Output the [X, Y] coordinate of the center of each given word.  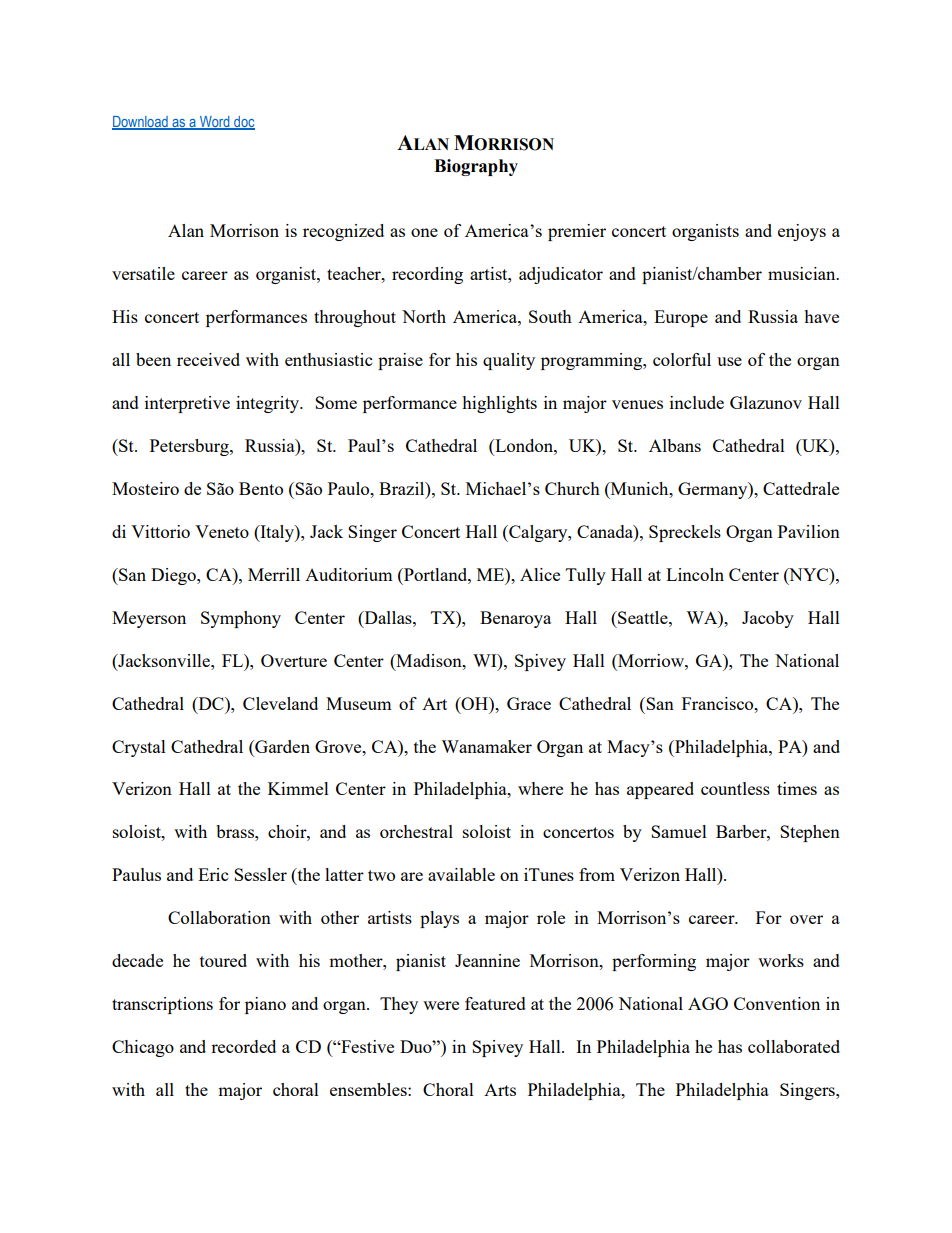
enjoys [802, 232]
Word [215, 122]
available [461, 874]
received [208, 359]
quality [509, 361]
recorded [243, 1046]
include [697, 402]
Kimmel [298, 788]
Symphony [241, 619]
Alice [540, 574]
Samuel [679, 831]
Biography [476, 167]
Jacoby [768, 619]
